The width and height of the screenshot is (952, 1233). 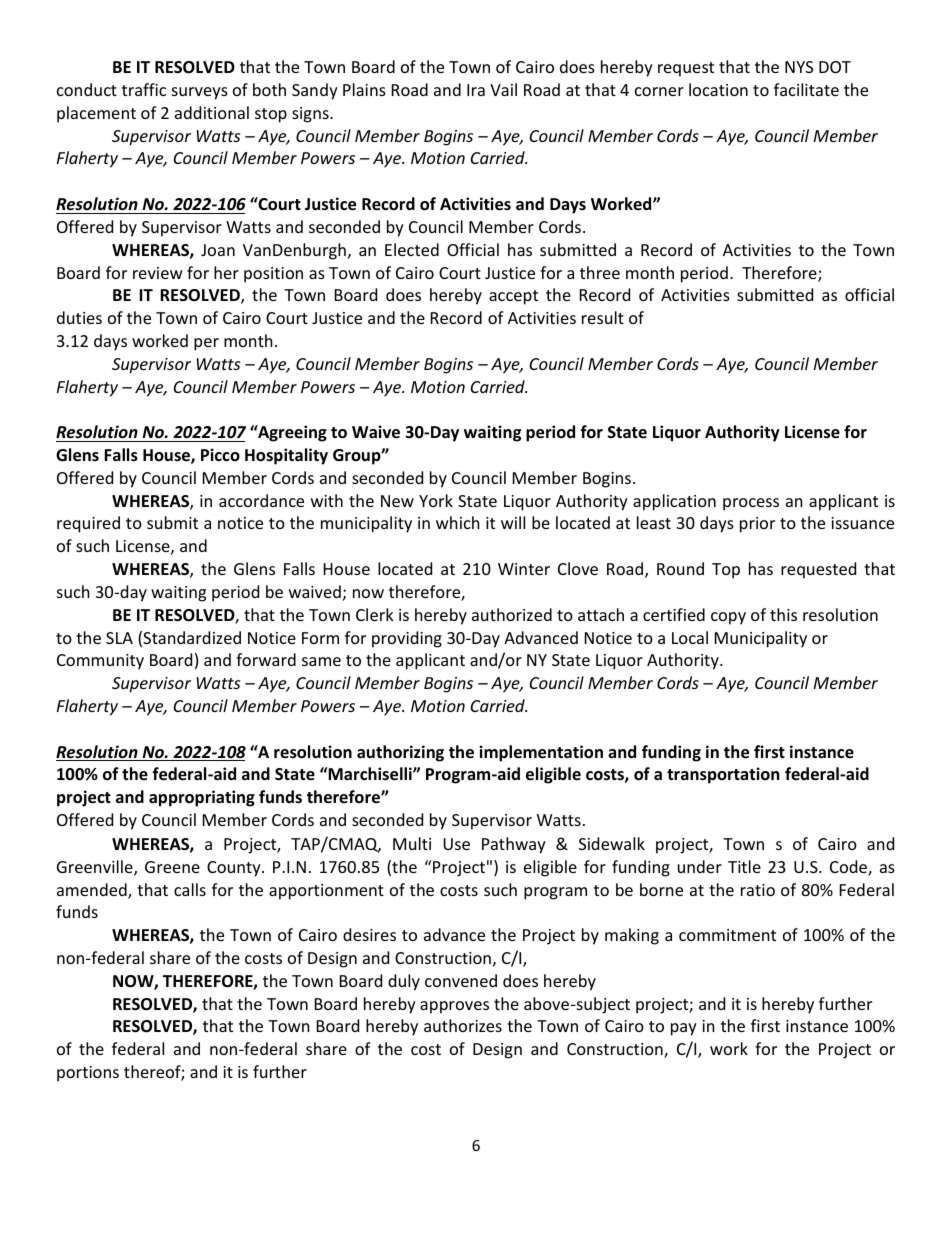 I want to click on York, so click(x=436, y=500).
